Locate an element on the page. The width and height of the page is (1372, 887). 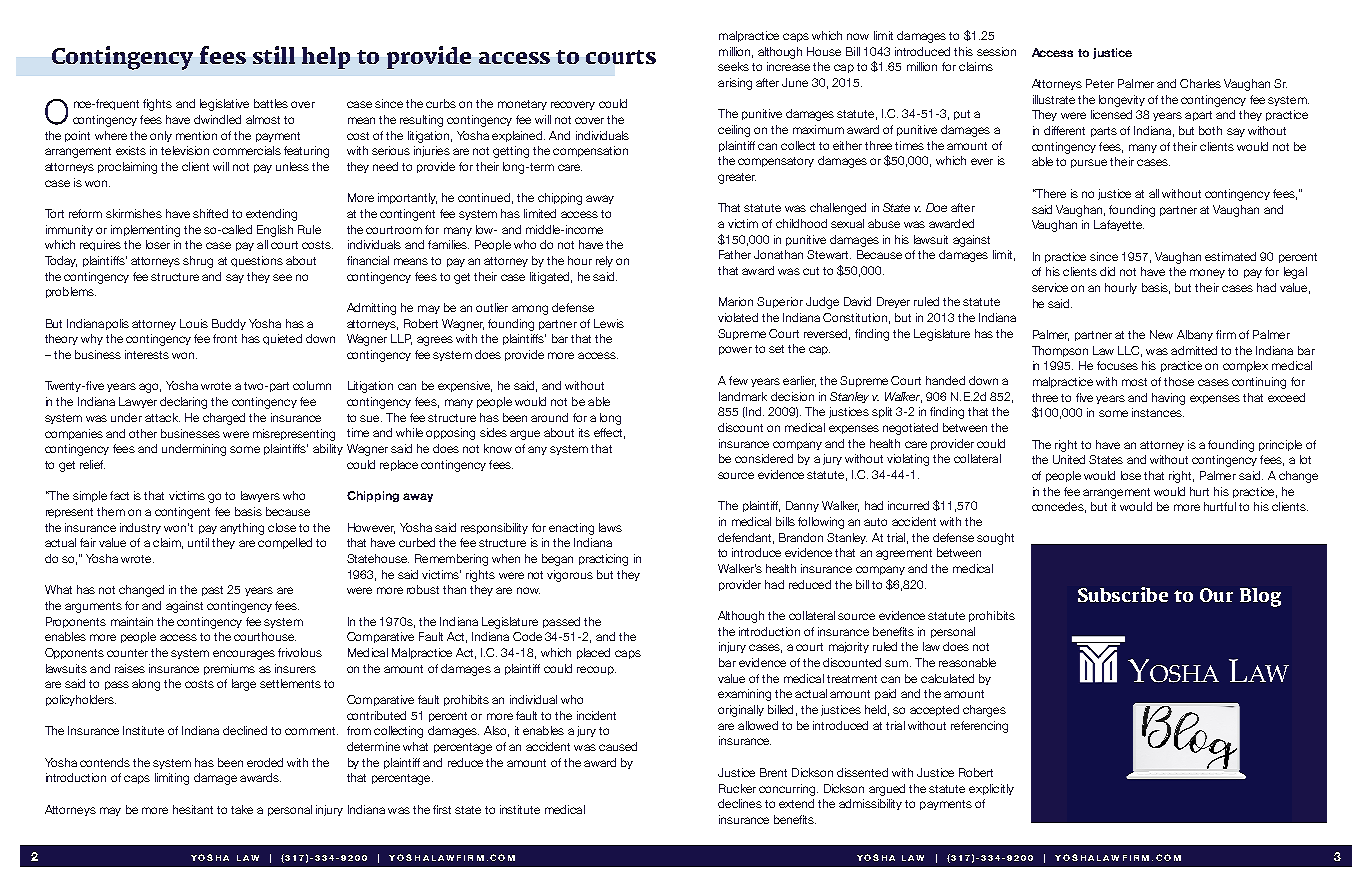
still is located at coordinates (274, 55).
